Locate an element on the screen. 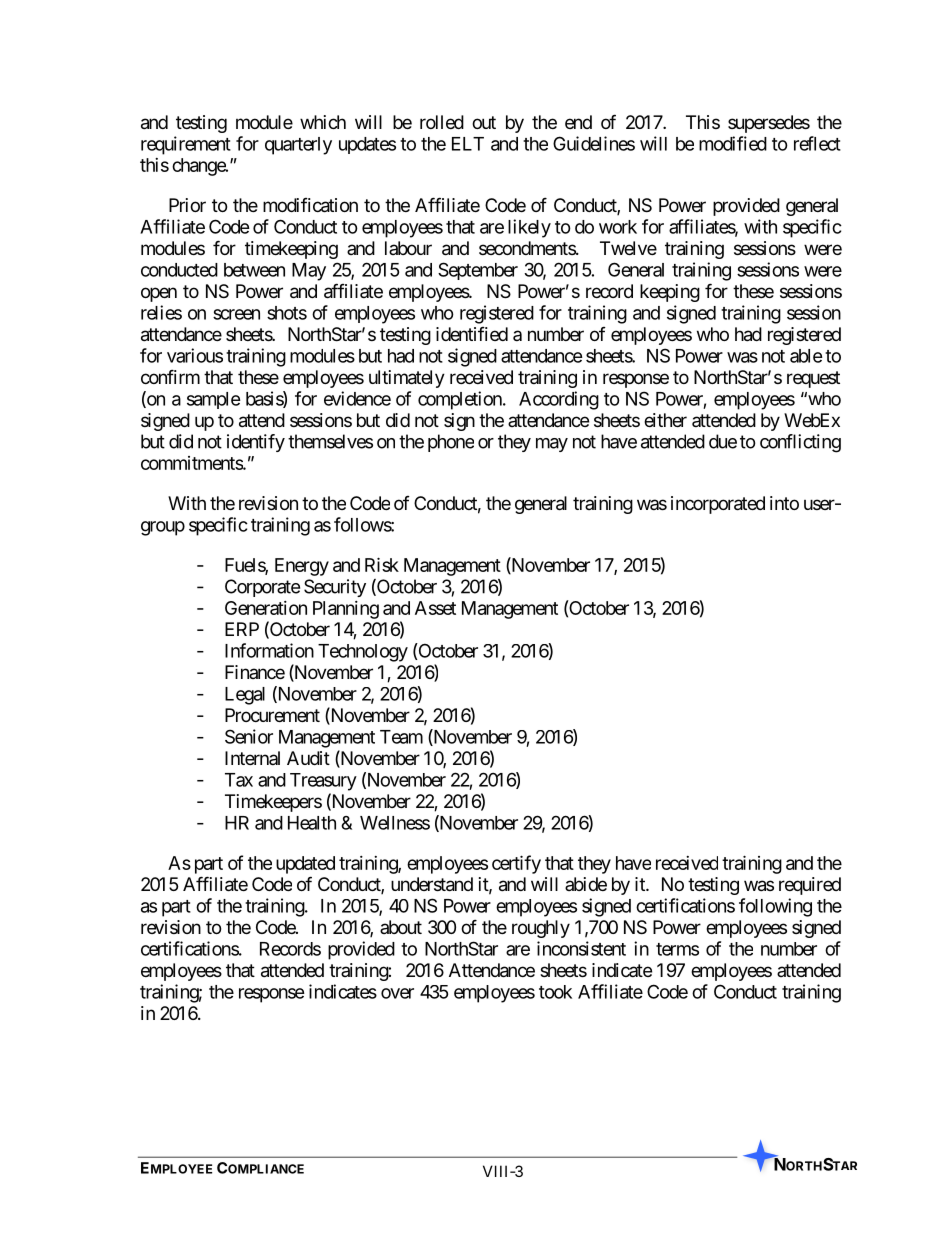 The width and height of the screenshot is (952, 1233). into is located at coordinates (784, 503).
